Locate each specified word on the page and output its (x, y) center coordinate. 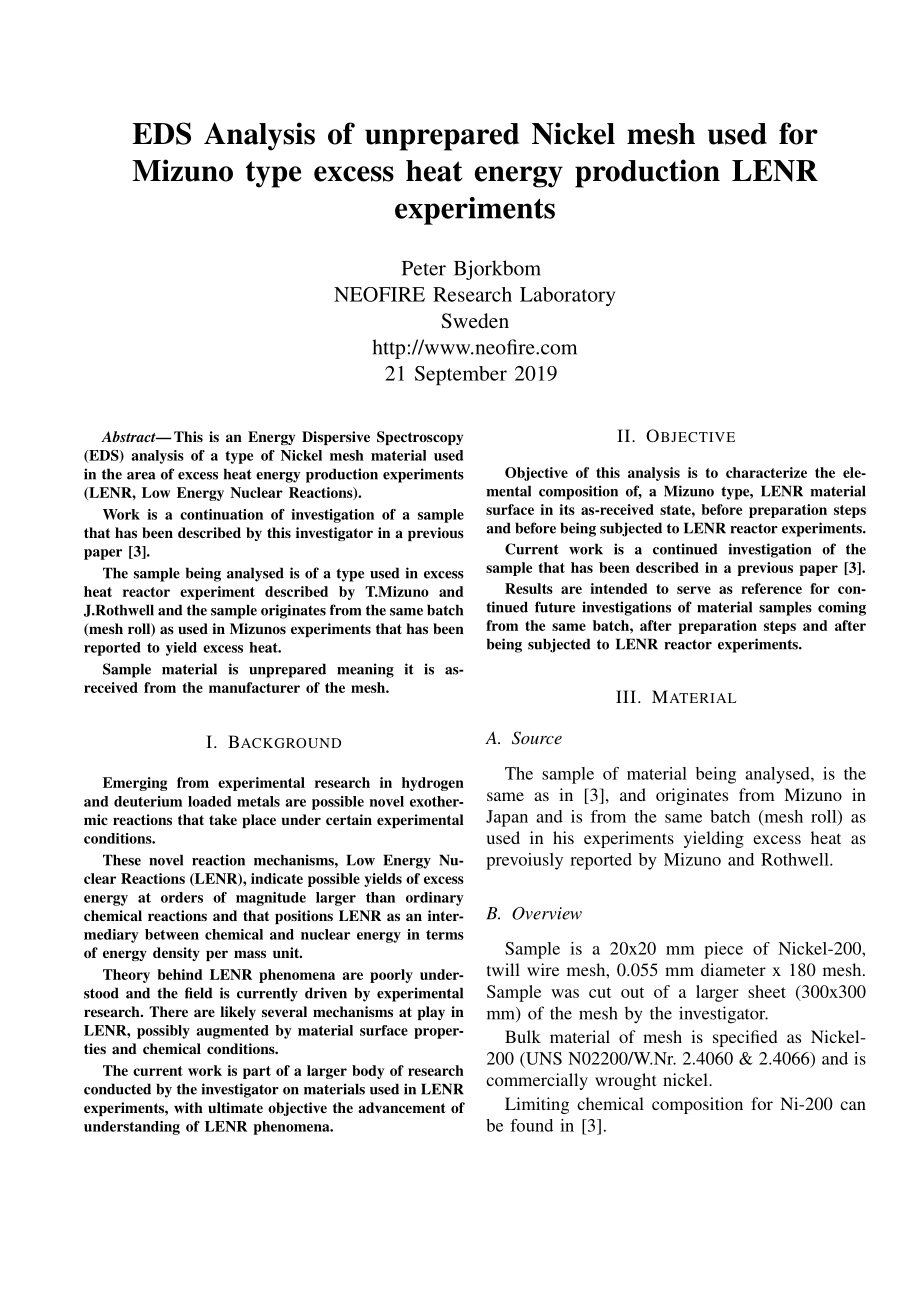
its (567, 509)
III (626, 696)
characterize (766, 472)
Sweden (475, 321)
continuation (221, 514)
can (853, 1105)
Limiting (537, 1105)
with (188, 1107)
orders (182, 897)
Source (537, 738)
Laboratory (567, 296)
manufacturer (254, 687)
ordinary (435, 899)
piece (723, 950)
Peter (424, 268)
